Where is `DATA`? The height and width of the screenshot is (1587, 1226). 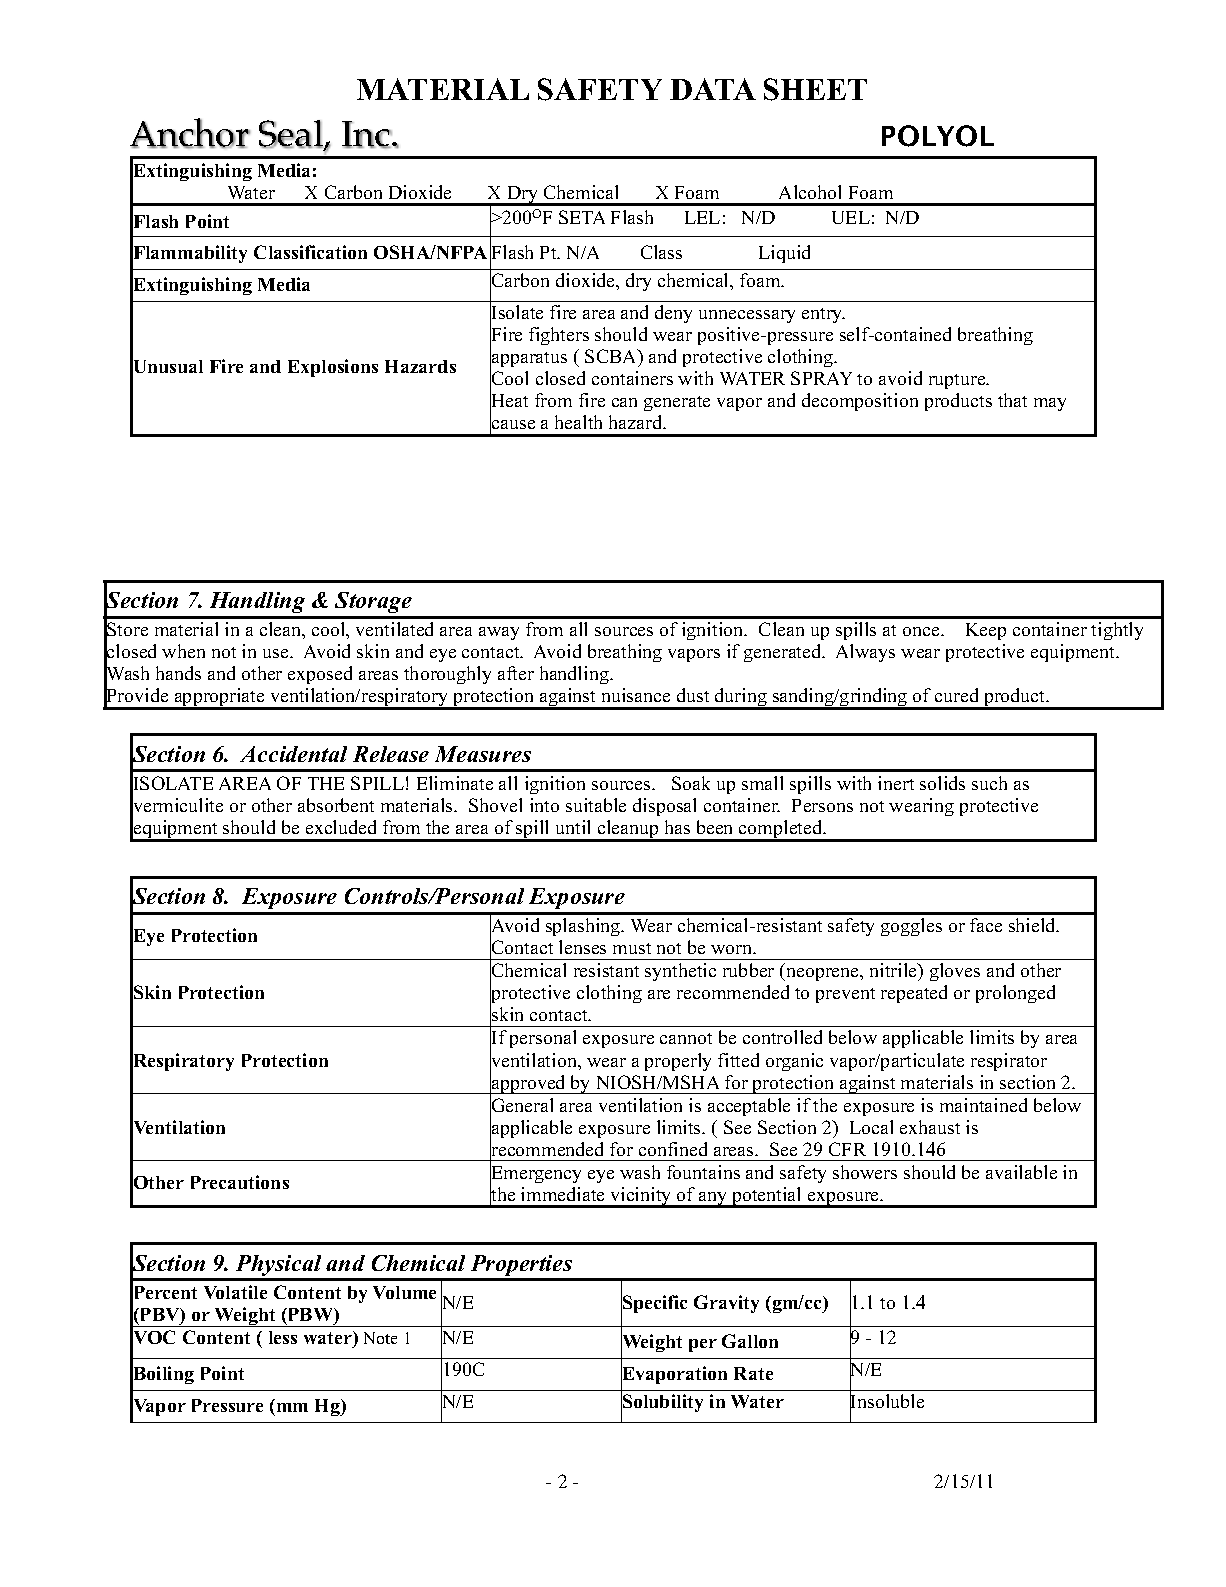 DATA is located at coordinates (713, 89).
